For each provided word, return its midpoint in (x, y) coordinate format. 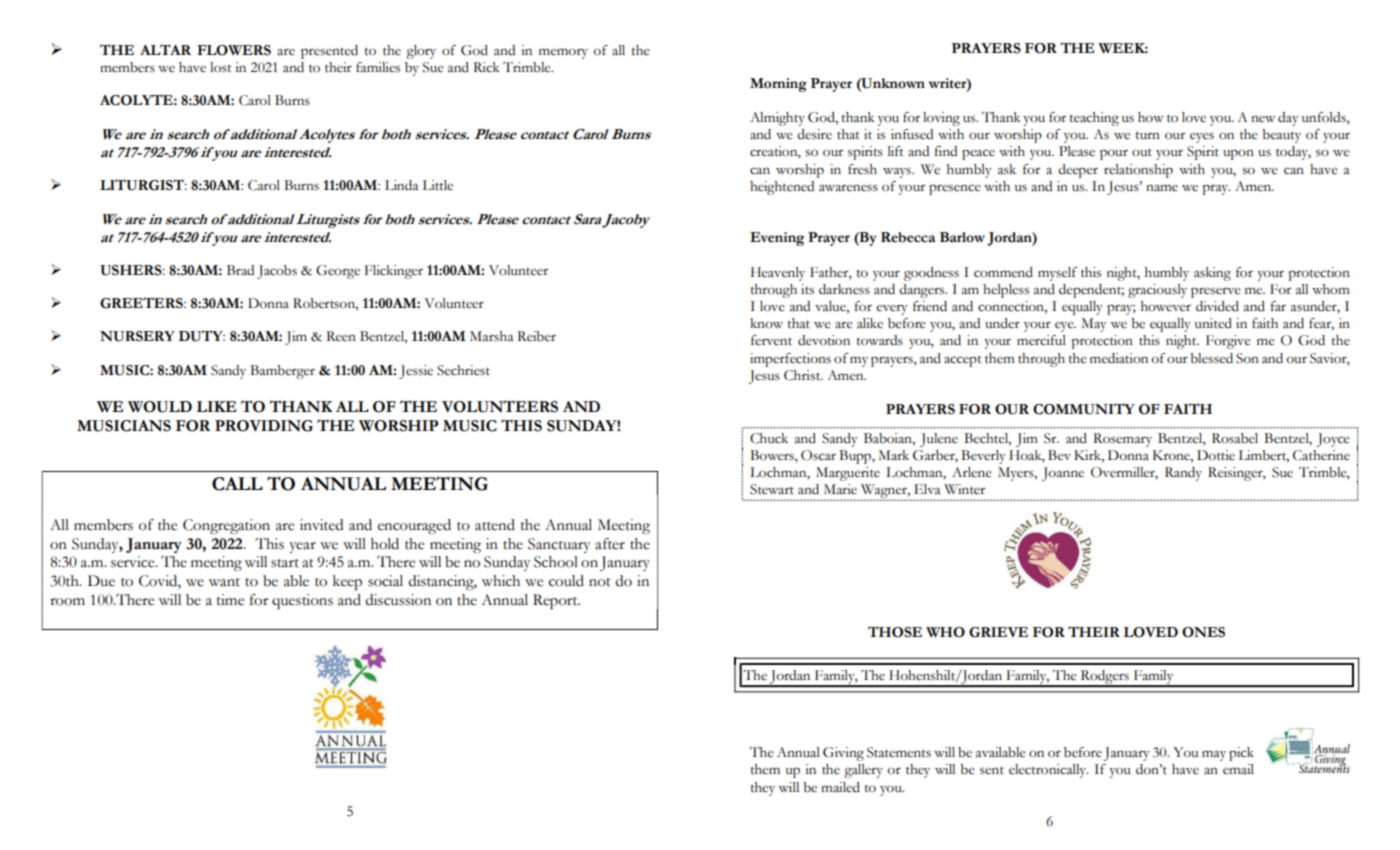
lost (221, 67)
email (1238, 769)
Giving (843, 754)
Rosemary (1122, 440)
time (230, 600)
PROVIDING (264, 426)
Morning (778, 85)
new (1263, 119)
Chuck (769, 438)
